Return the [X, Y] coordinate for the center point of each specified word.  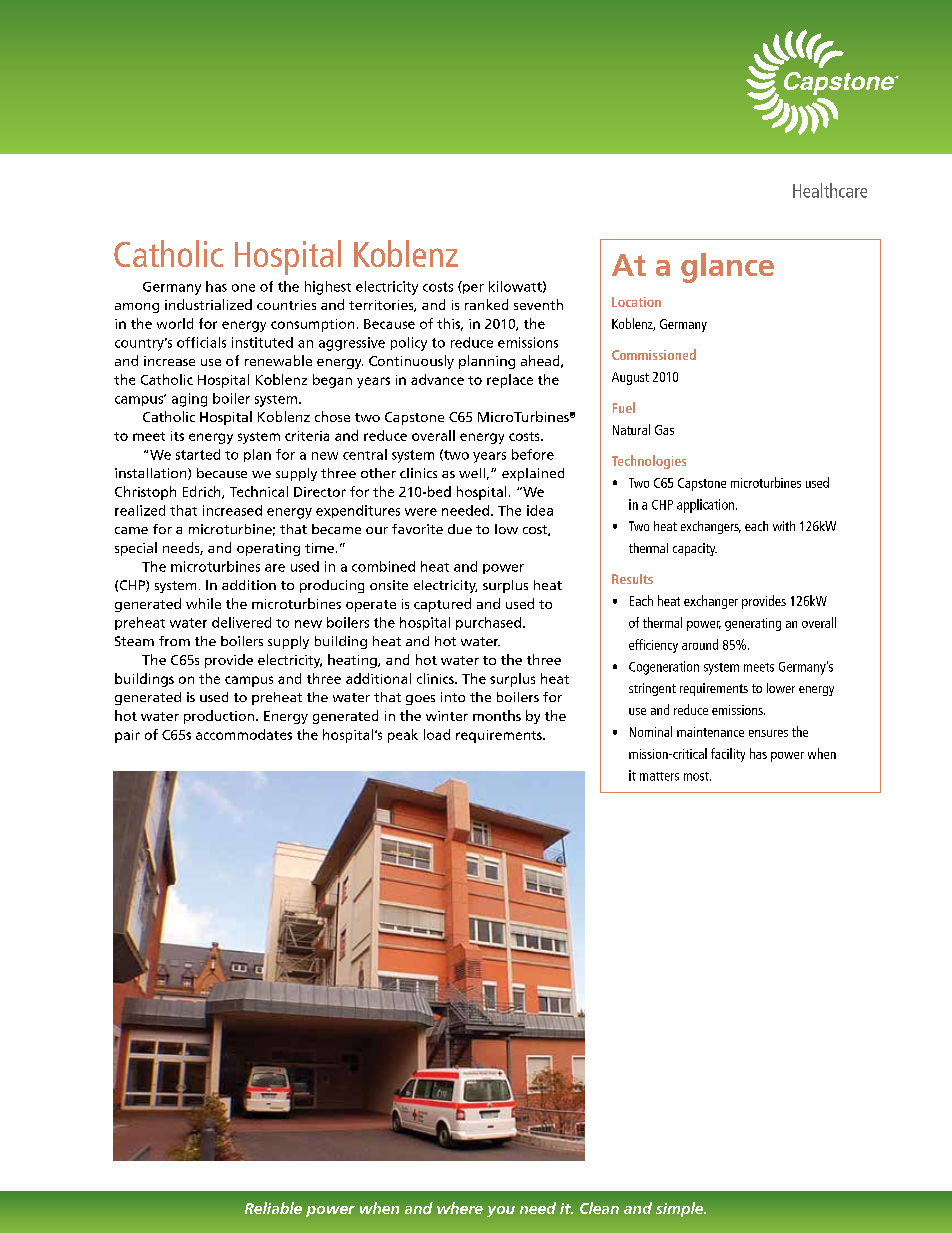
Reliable [273, 1208]
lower [781, 688]
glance [727, 268]
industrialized [208, 304]
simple [681, 1209]
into [453, 697]
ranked [486, 304]
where [460, 1208]
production [219, 717]
